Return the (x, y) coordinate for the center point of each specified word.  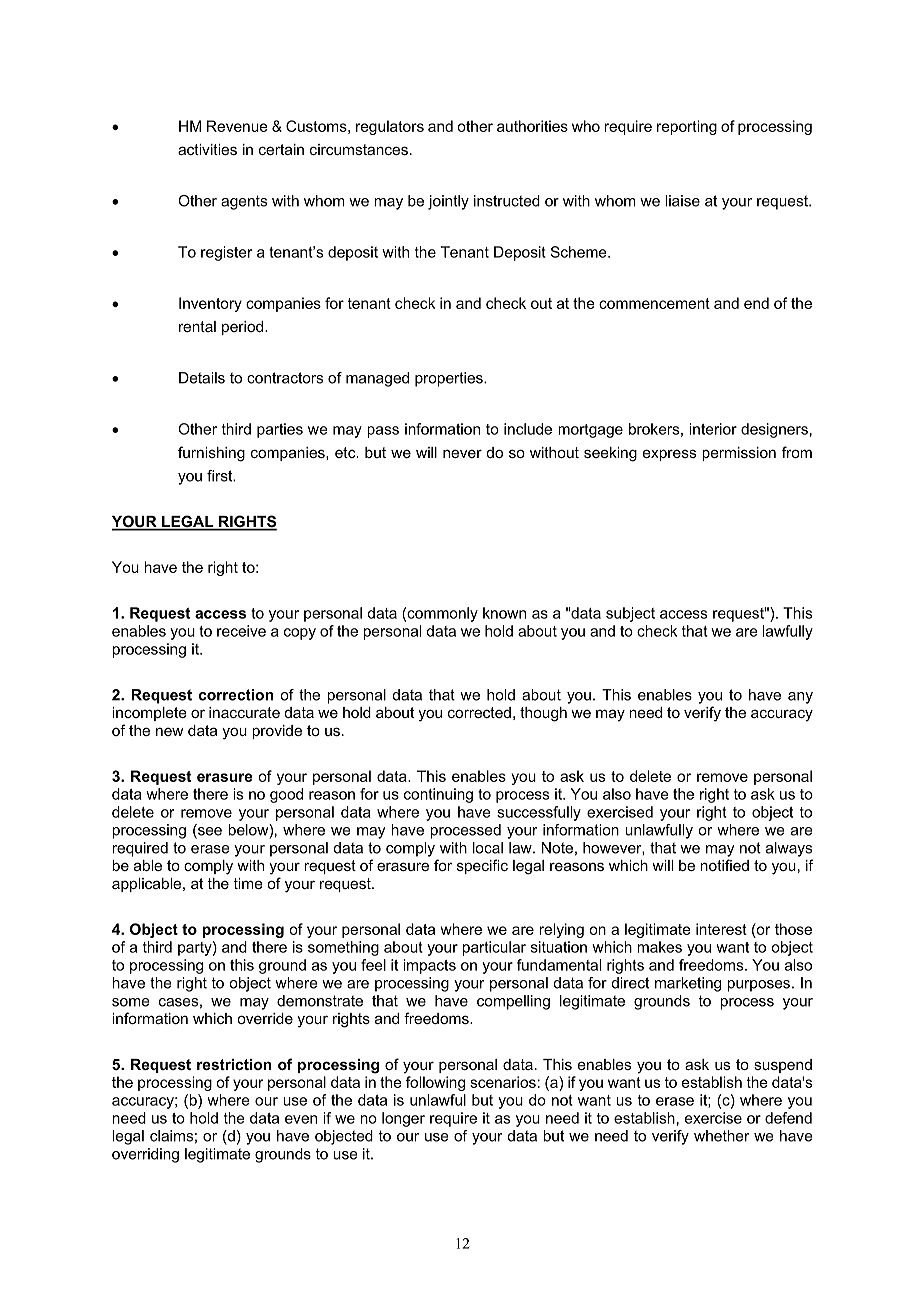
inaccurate (244, 712)
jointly (448, 202)
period (244, 328)
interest (721, 929)
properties (450, 379)
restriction (234, 1064)
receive (241, 631)
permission (739, 454)
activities (207, 149)
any (800, 698)
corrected (479, 712)
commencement (654, 303)
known (504, 613)
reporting (687, 127)
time (248, 883)
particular (494, 948)
